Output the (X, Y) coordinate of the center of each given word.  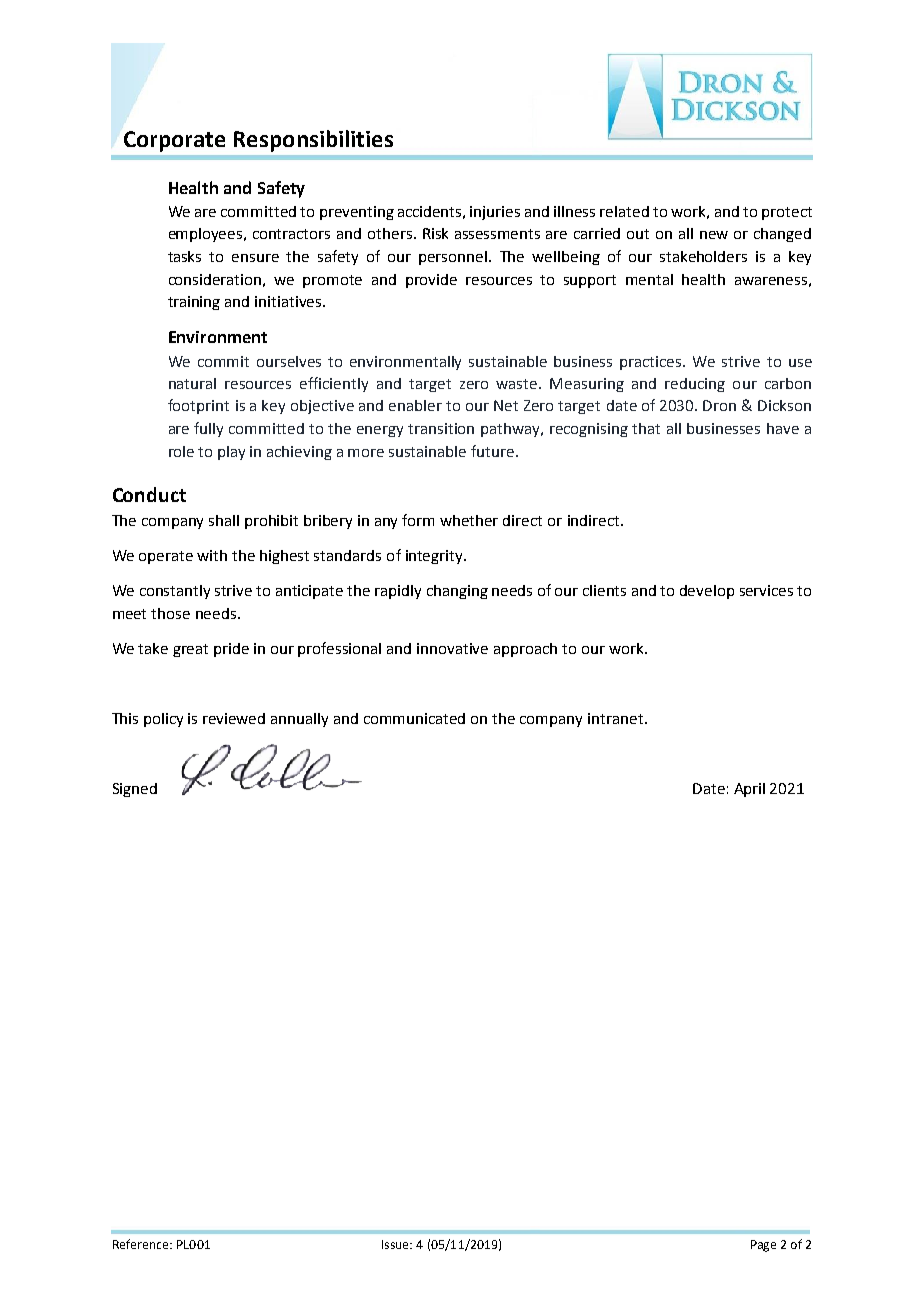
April (749, 790)
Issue (396, 1244)
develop (707, 592)
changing (457, 592)
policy (163, 720)
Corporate (174, 141)
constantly (175, 592)
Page (763, 1246)
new (714, 235)
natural (192, 383)
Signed (135, 790)
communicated (414, 718)
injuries (495, 213)
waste (518, 384)
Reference (142, 1244)
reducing (695, 385)
